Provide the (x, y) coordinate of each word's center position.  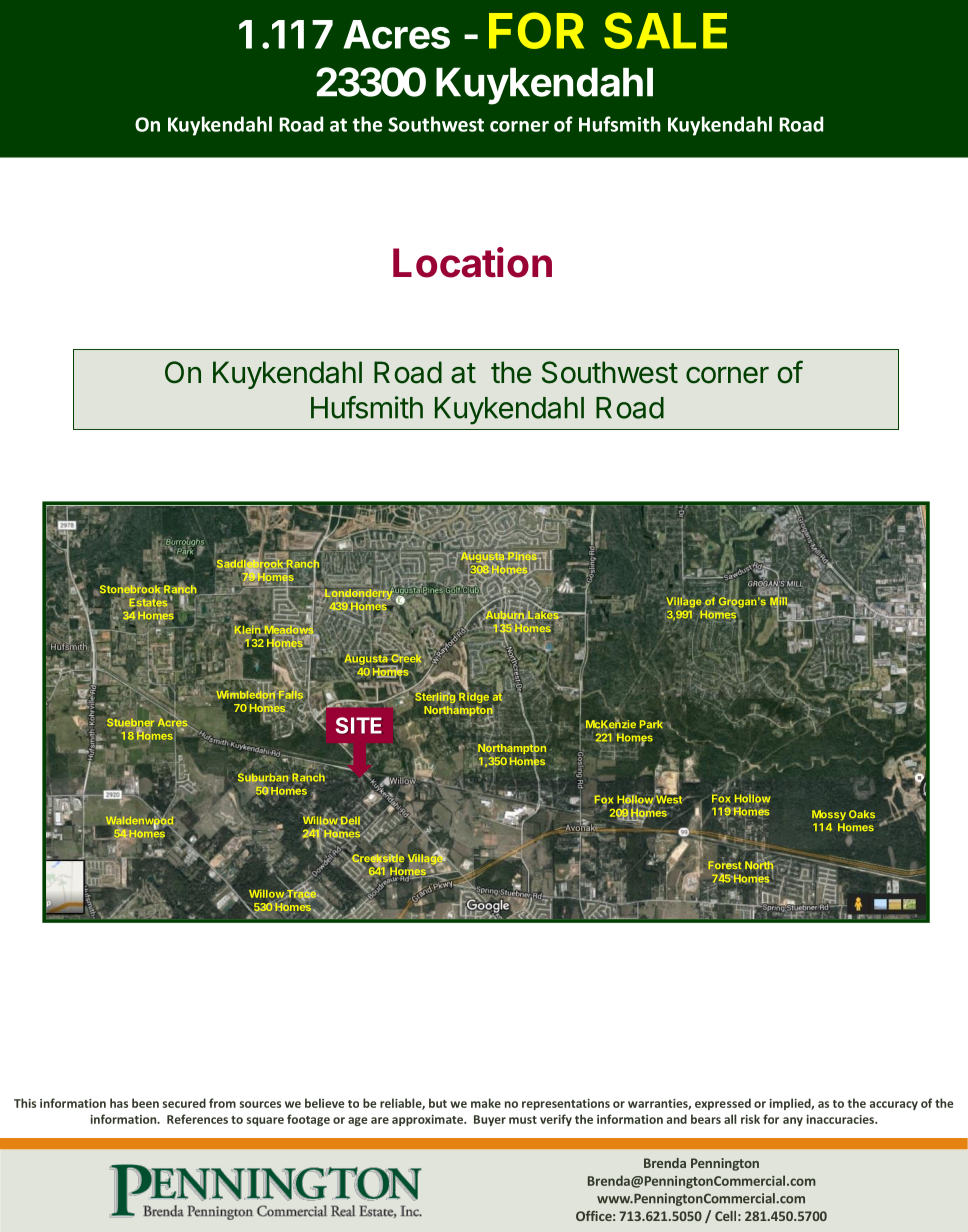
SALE (665, 30)
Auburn (504, 615)
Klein (249, 629)
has (119, 1103)
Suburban (263, 778)
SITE (359, 725)
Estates (149, 602)
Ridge (474, 696)
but (438, 1103)
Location (472, 262)
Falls (290, 693)
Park (651, 724)
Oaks (862, 814)
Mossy (829, 815)
